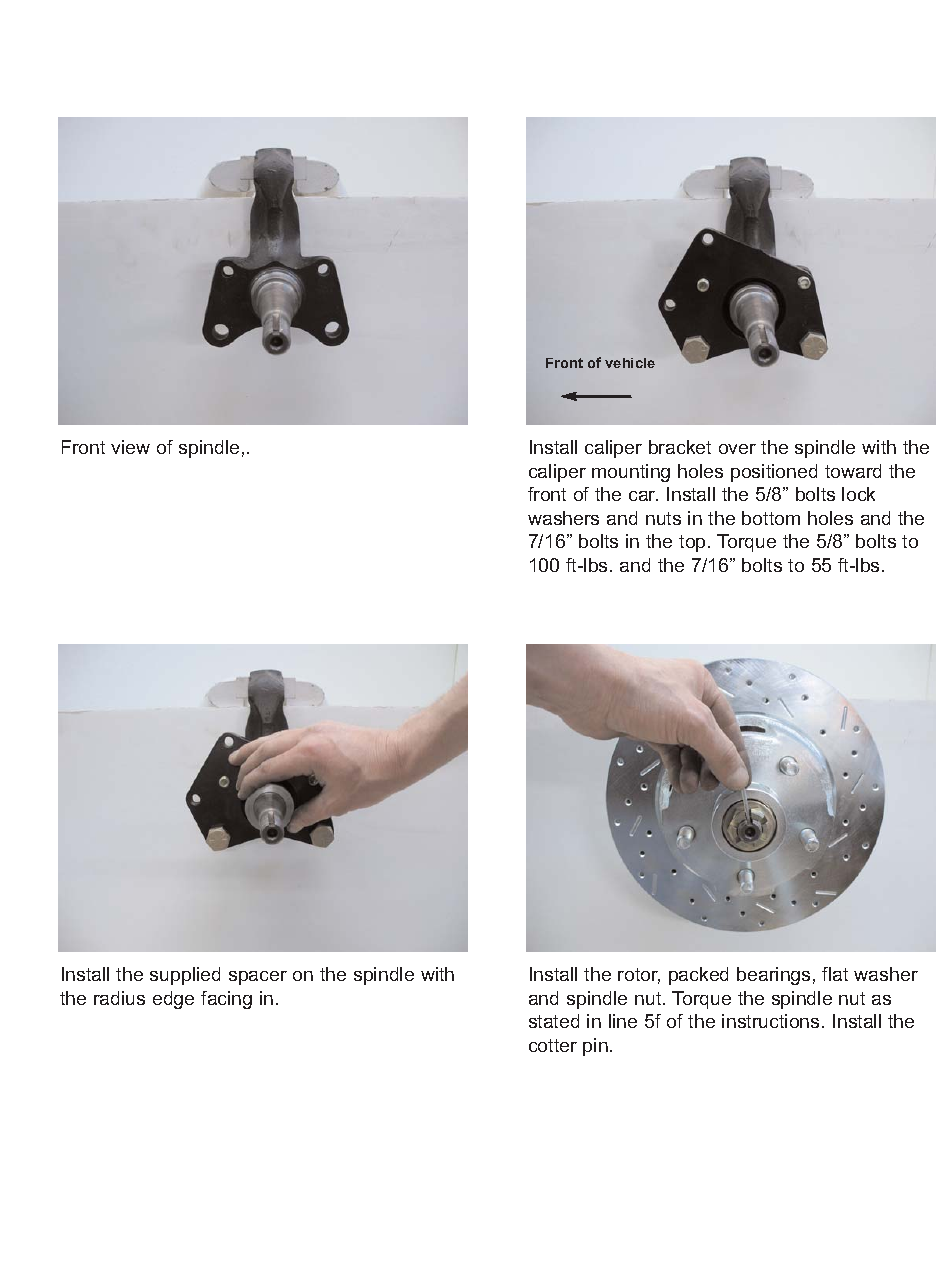  Describe the element at coordinates (737, 449) in the screenshot. I see `over` at that location.
